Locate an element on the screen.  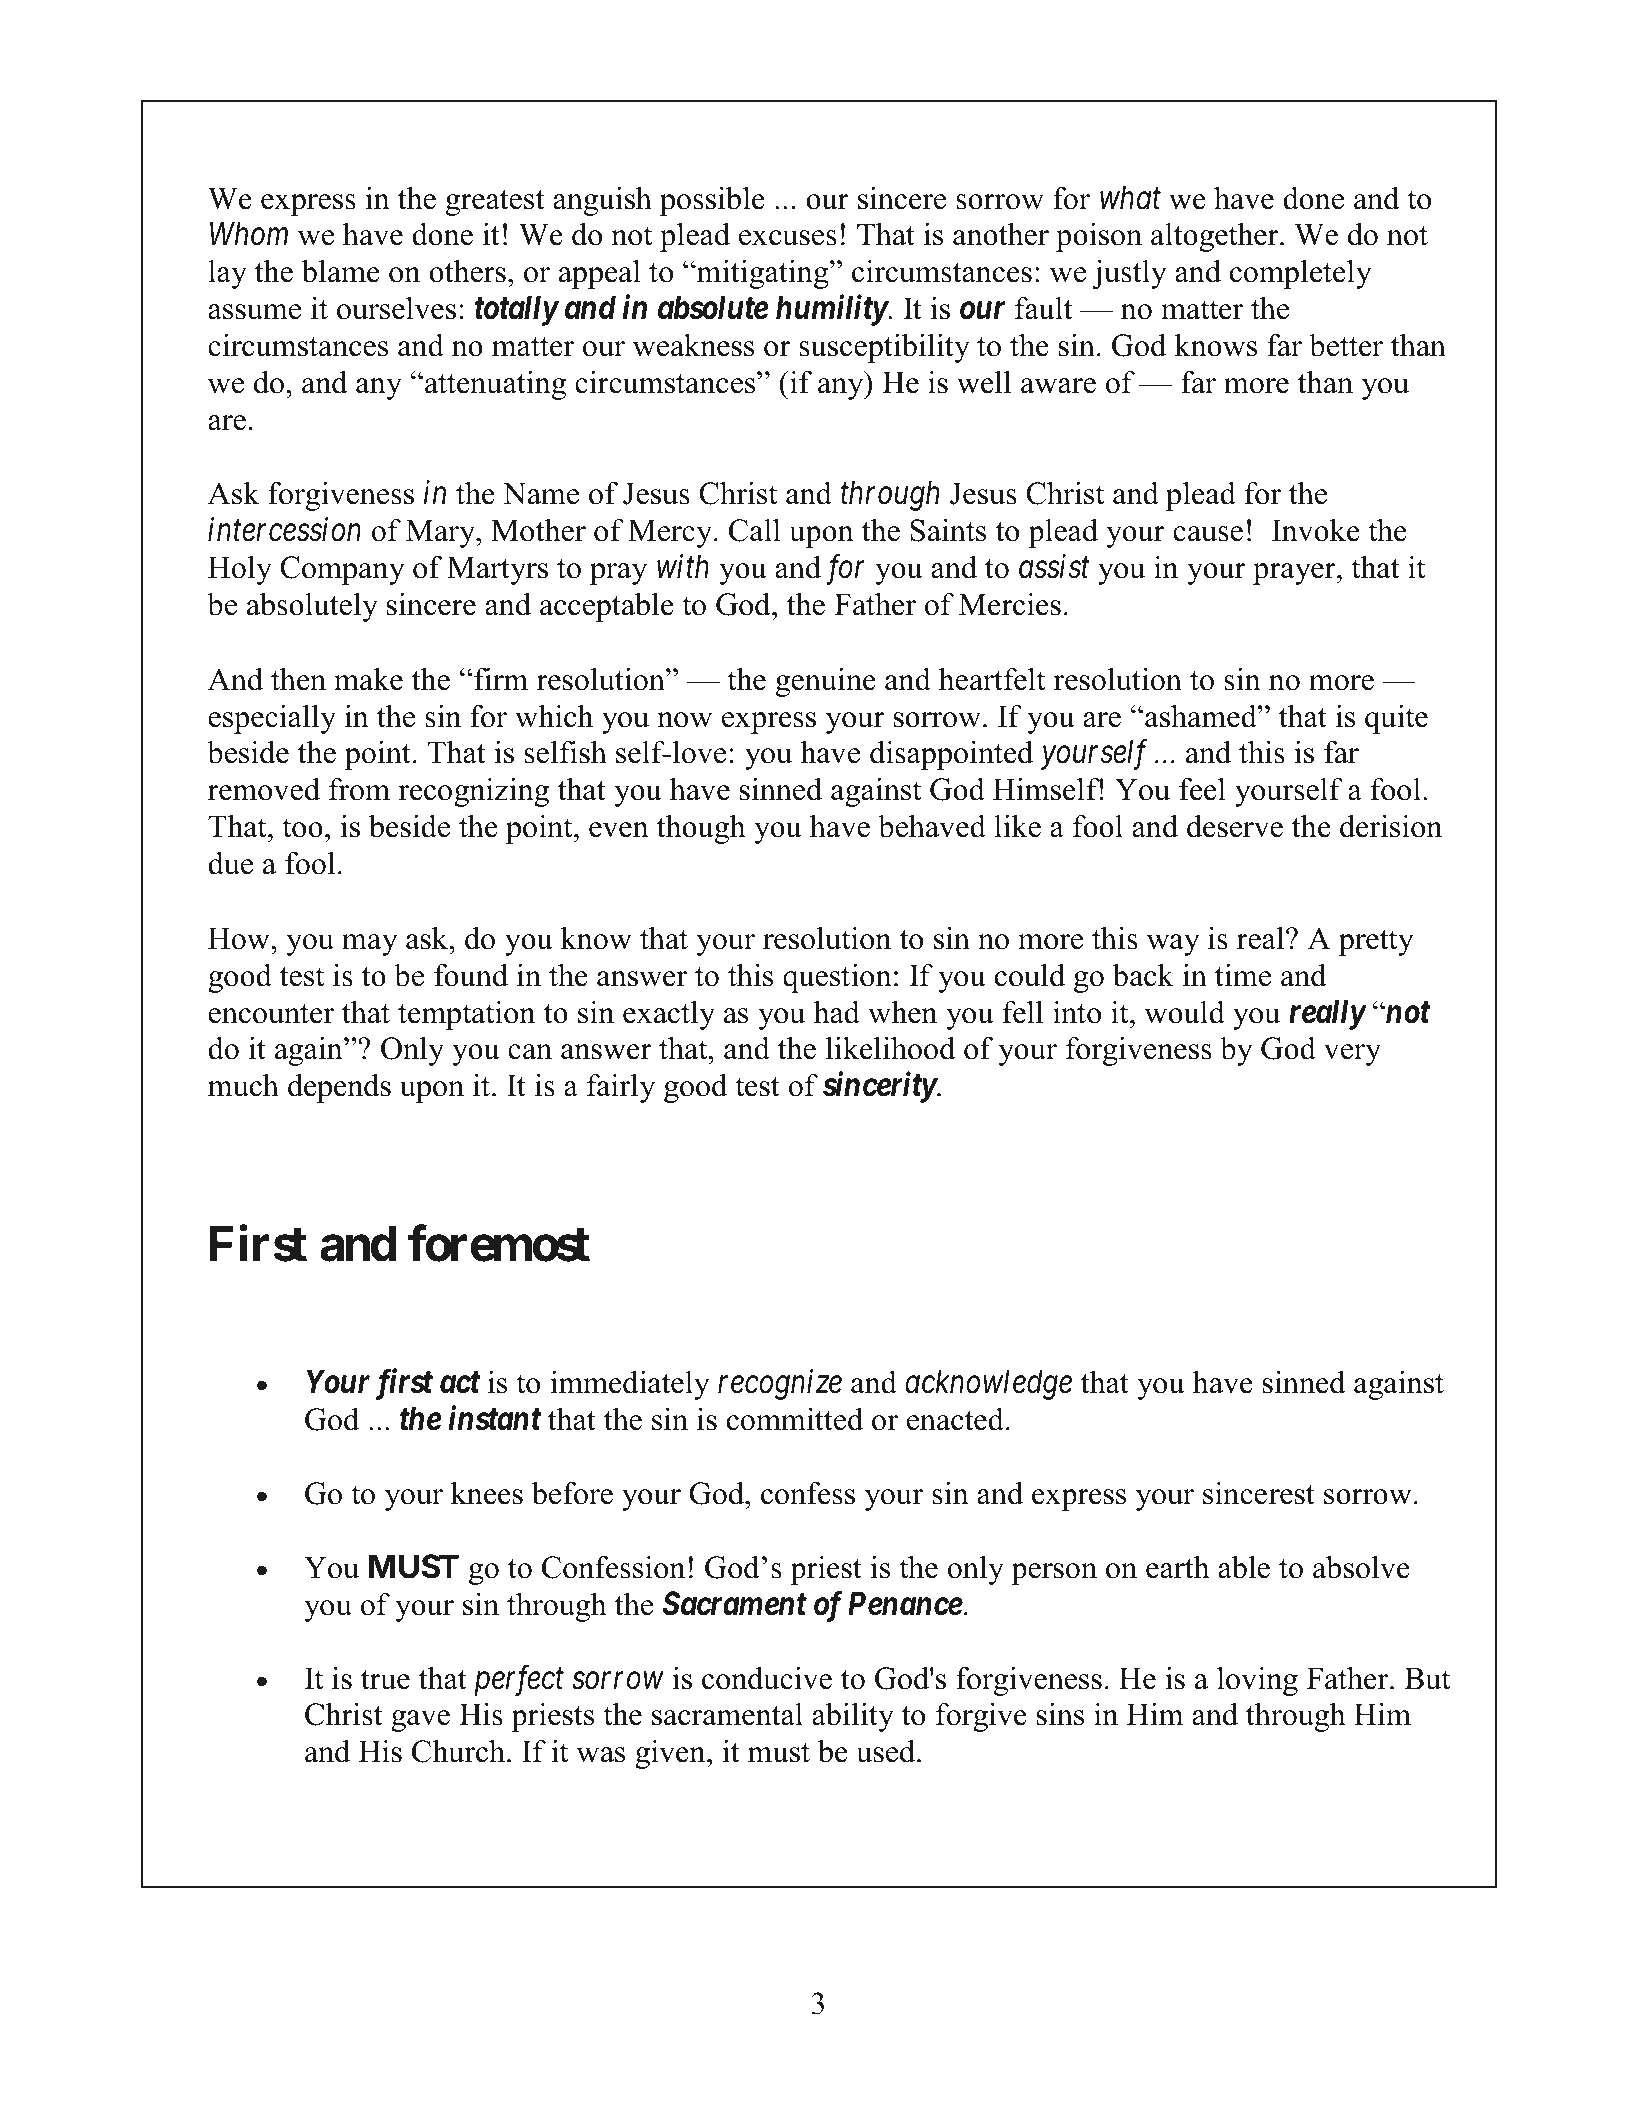
foremost is located at coordinates (499, 1244).
